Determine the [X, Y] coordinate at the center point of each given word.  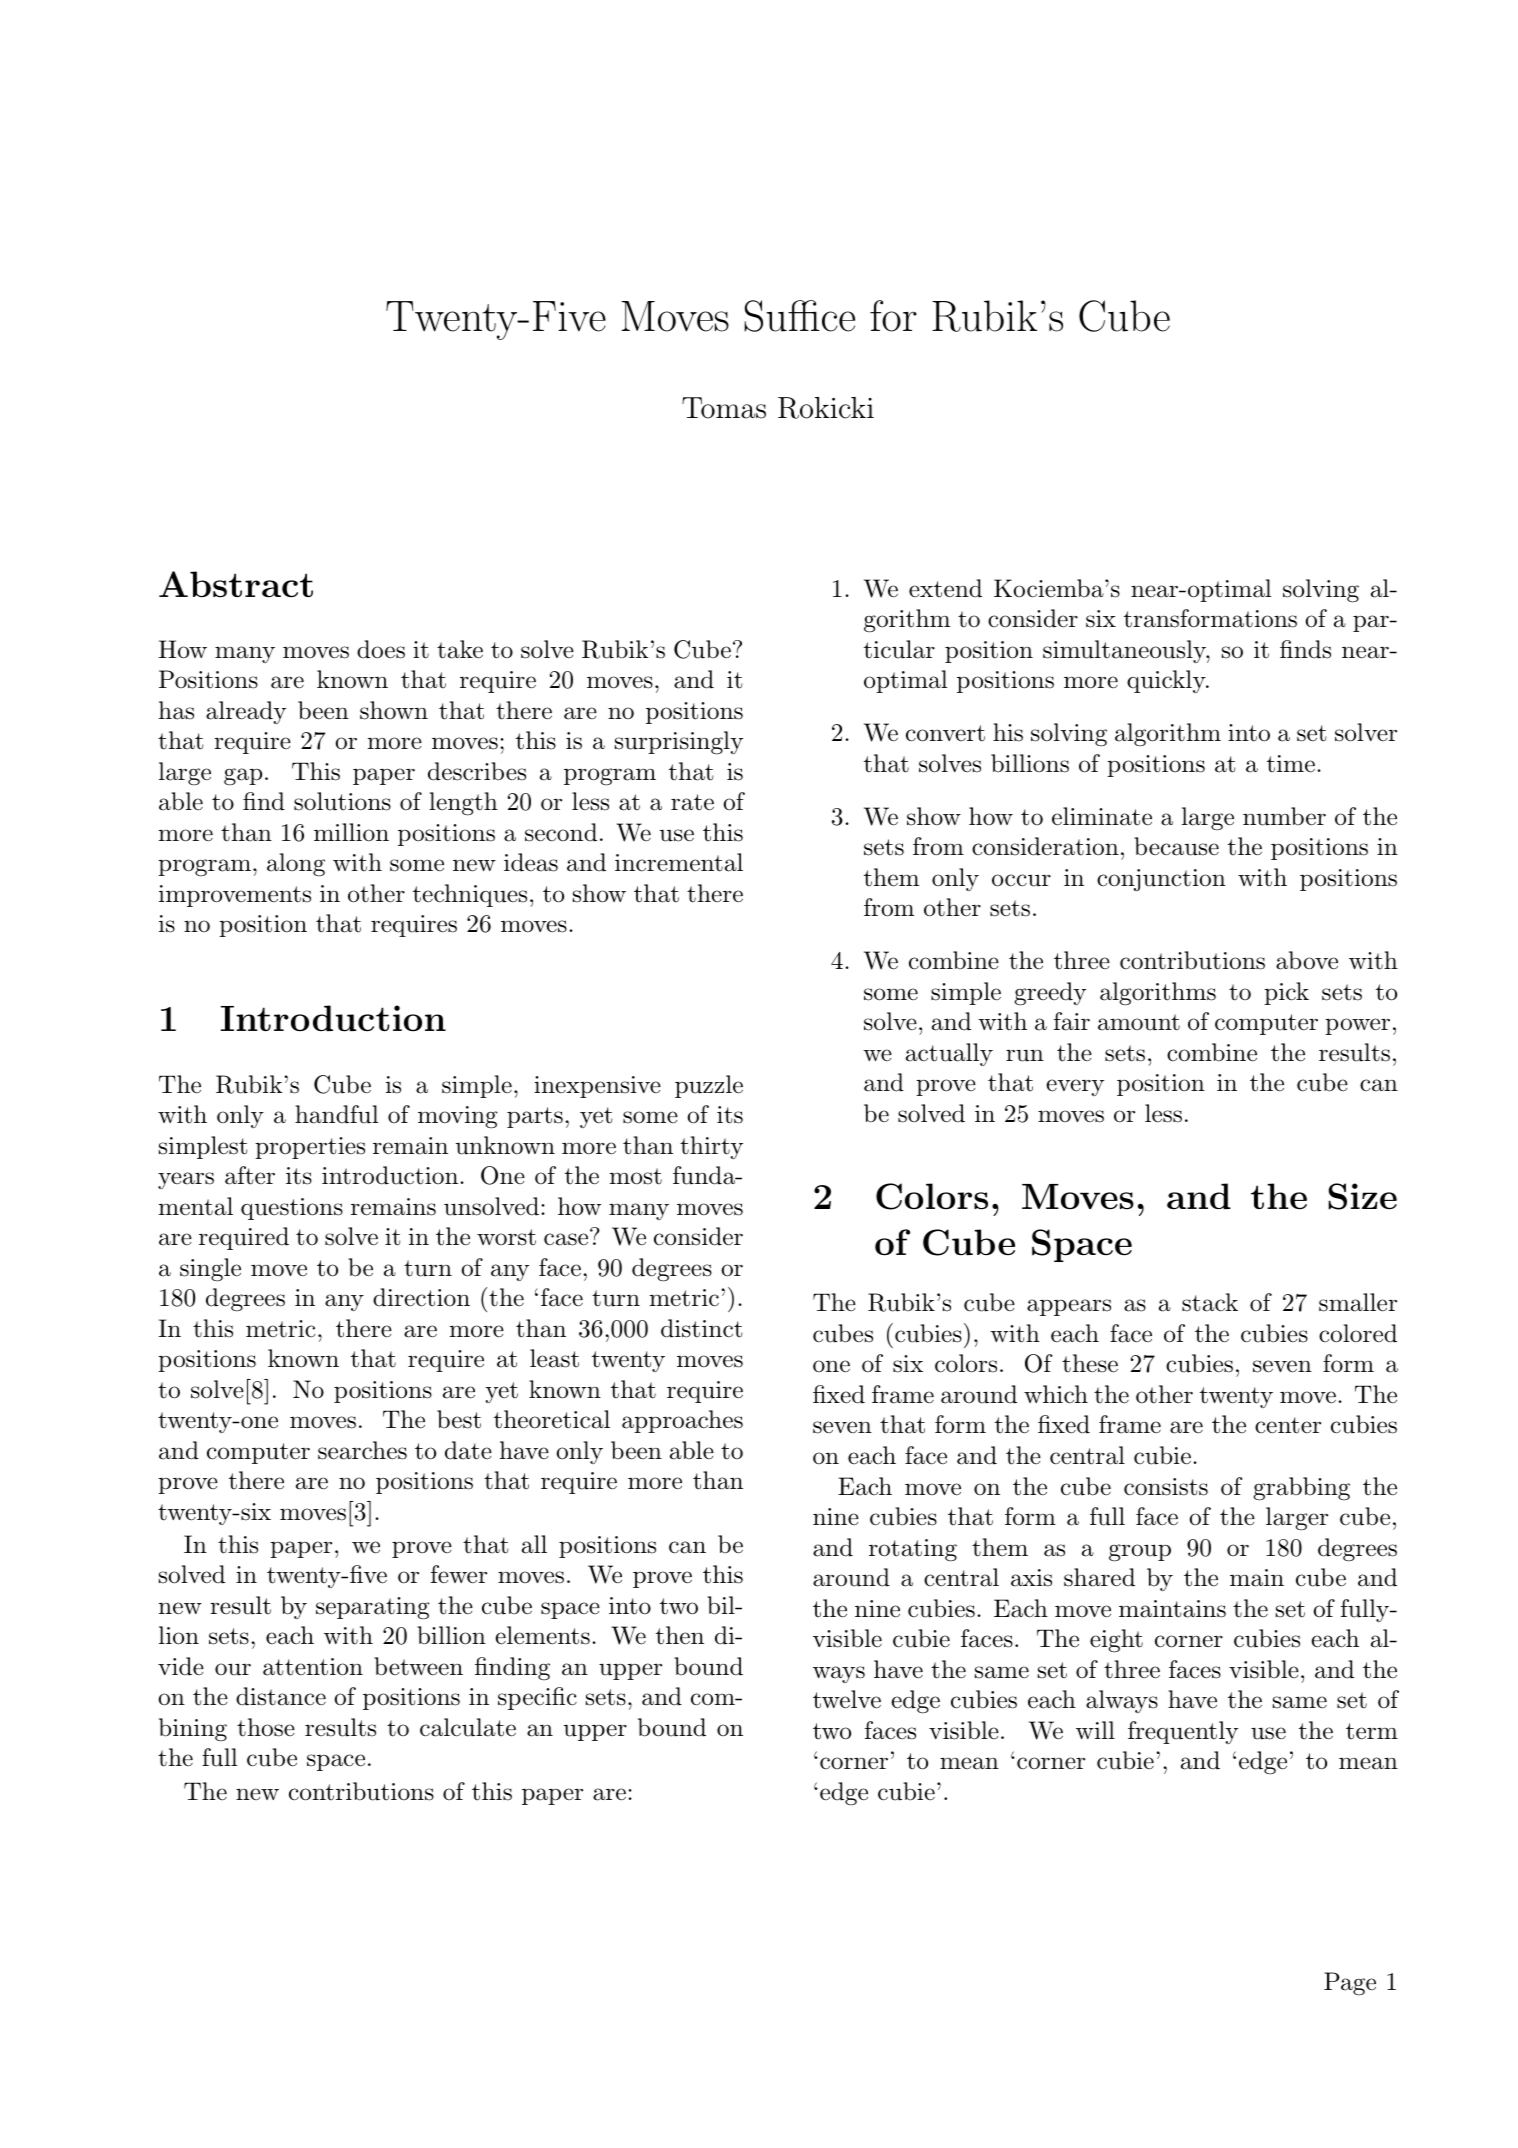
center [1288, 1425]
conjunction [1161, 880]
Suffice [799, 316]
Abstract [236, 584]
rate [692, 802]
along [296, 865]
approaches [682, 1421]
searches [362, 1450]
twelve [847, 1699]
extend [945, 588]
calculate [468, 1727]
